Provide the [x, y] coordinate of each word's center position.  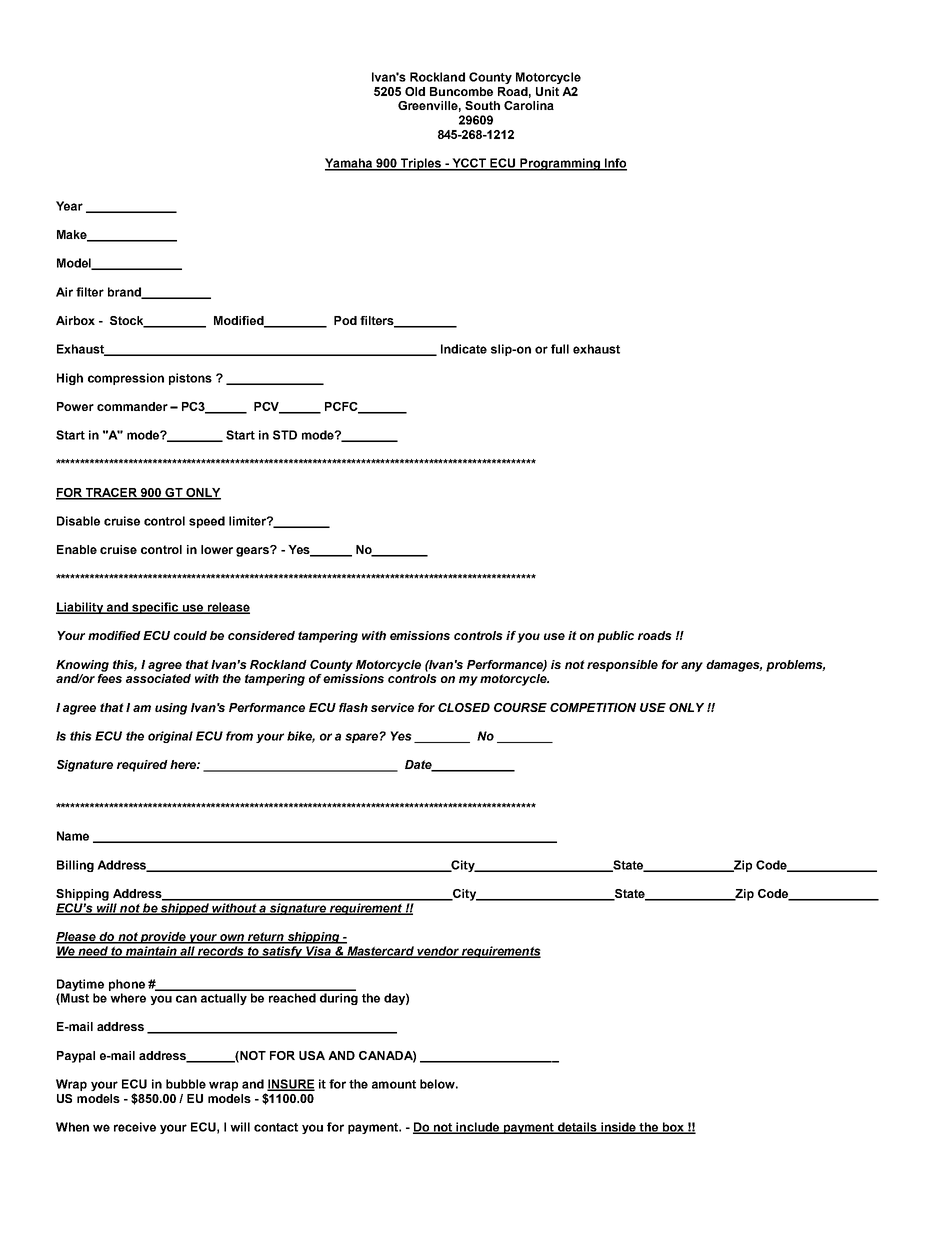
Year [69, 206]
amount [394, 1084]
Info [614, 164]
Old [415, 91]
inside [618, 1128]
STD [285, 435]
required [142, 766]
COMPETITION [593, 707]
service [392, 707]
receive [135, 1127]
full [560, 349]
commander [132, 406]
